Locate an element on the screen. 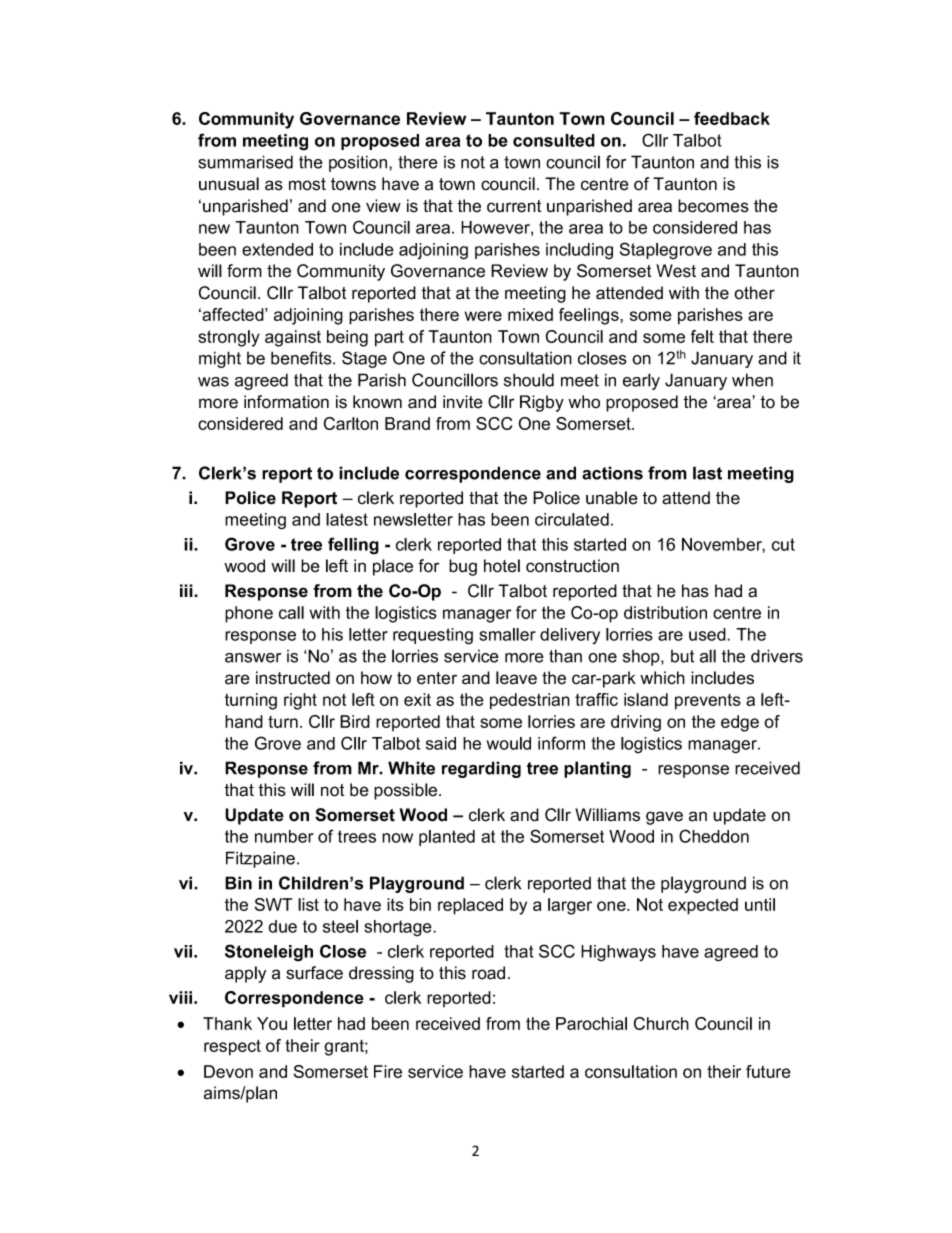 Image resolution: width=952 pixels, height=1233 pixels. Church is located at coordinates (661, 1023).
